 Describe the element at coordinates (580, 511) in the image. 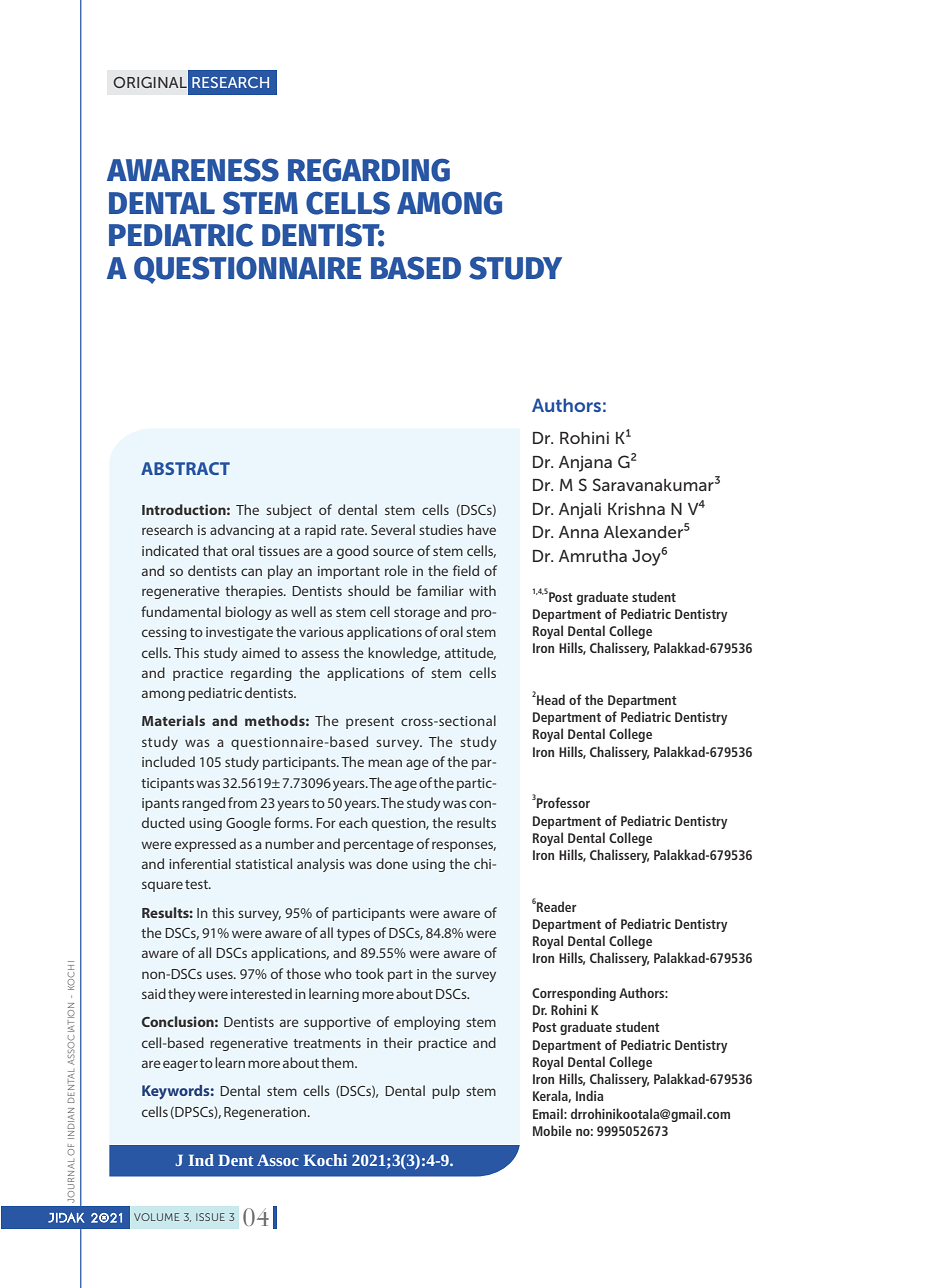

I see `Anjali` at that location.
